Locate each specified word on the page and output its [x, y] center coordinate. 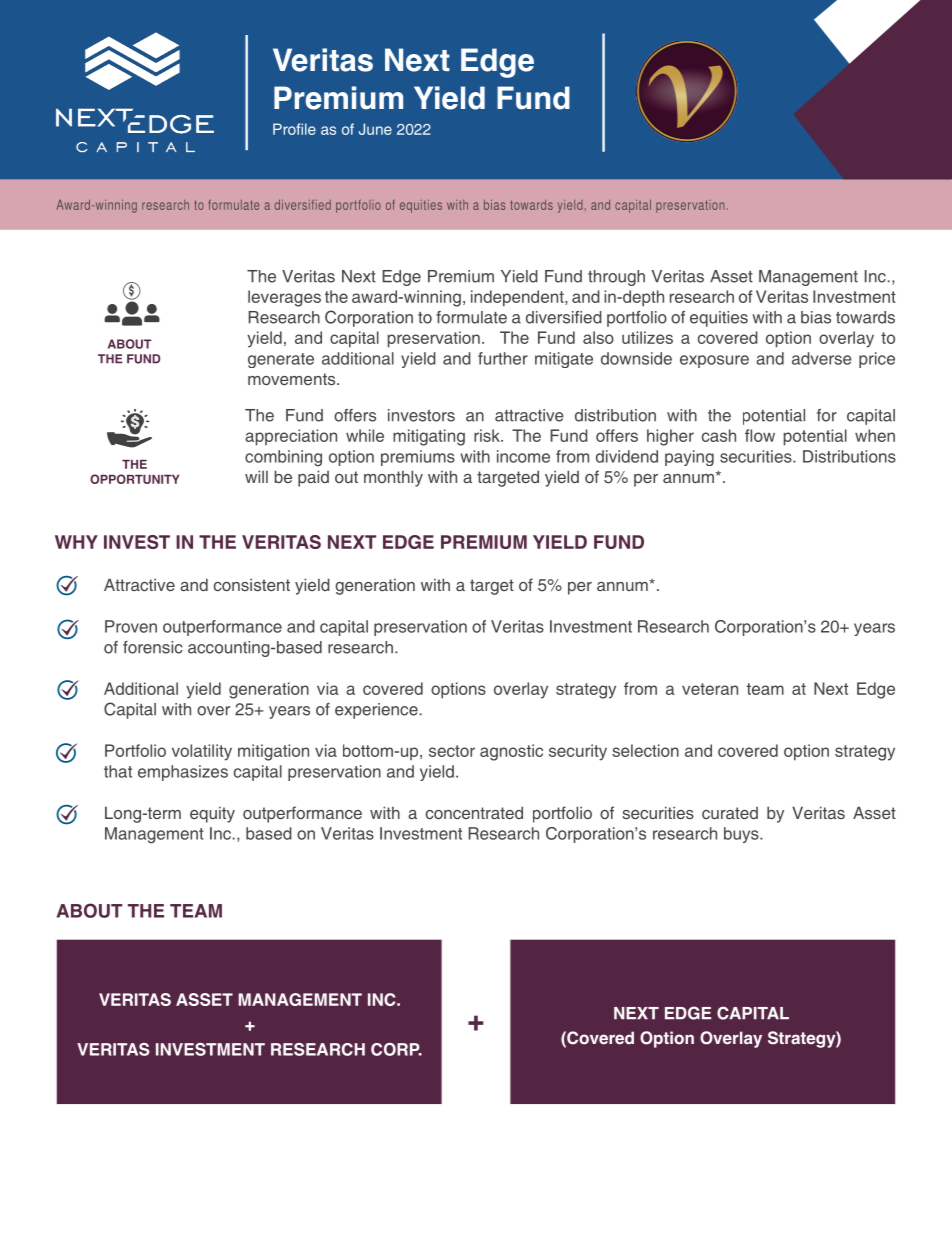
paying [689, 458]
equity [212, 814]
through [616, 278]
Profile [294, 129]
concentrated [474, 812]
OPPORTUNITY [135, 479]
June [375, 129]
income [523, 456]
